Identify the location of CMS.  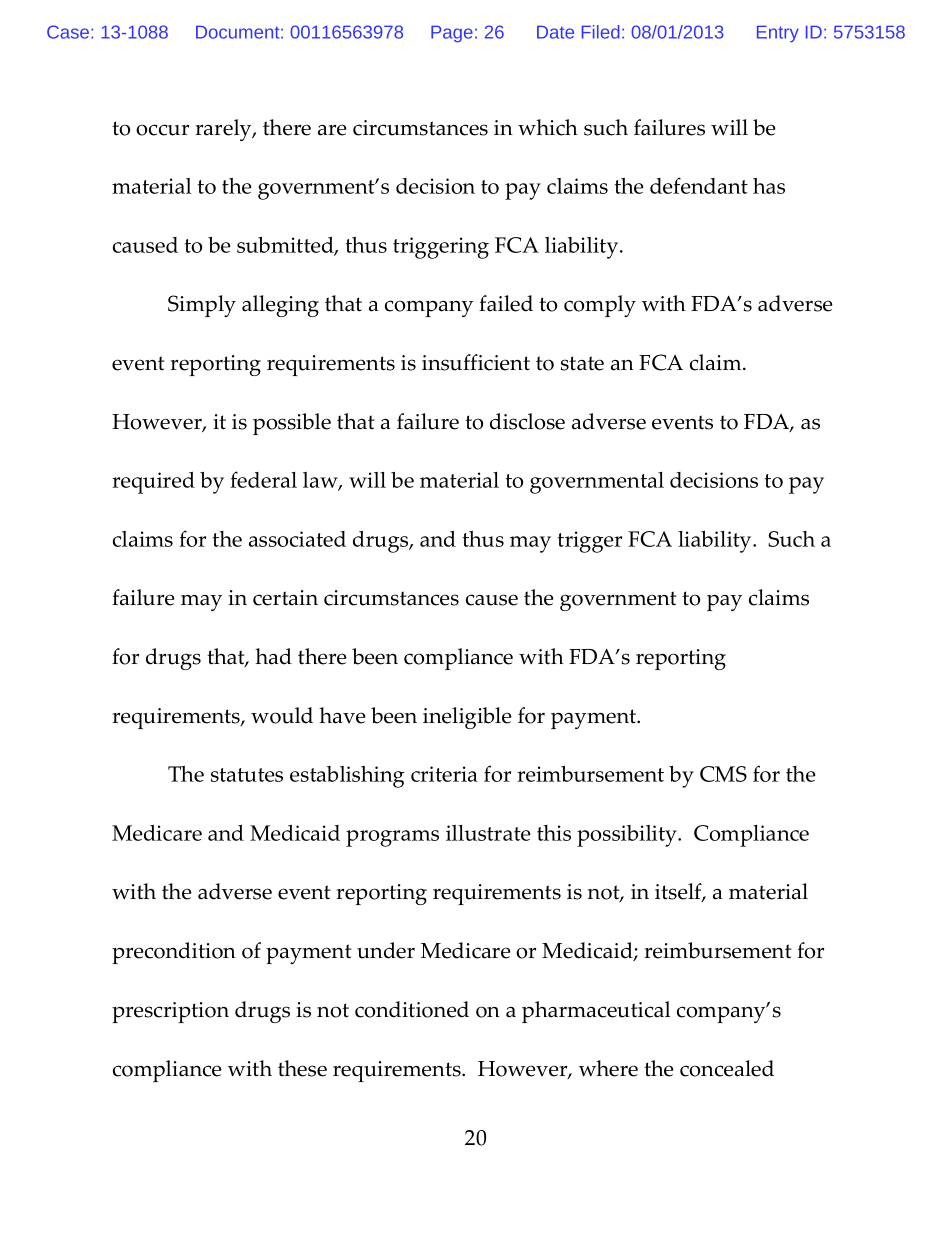
(723, 774).
